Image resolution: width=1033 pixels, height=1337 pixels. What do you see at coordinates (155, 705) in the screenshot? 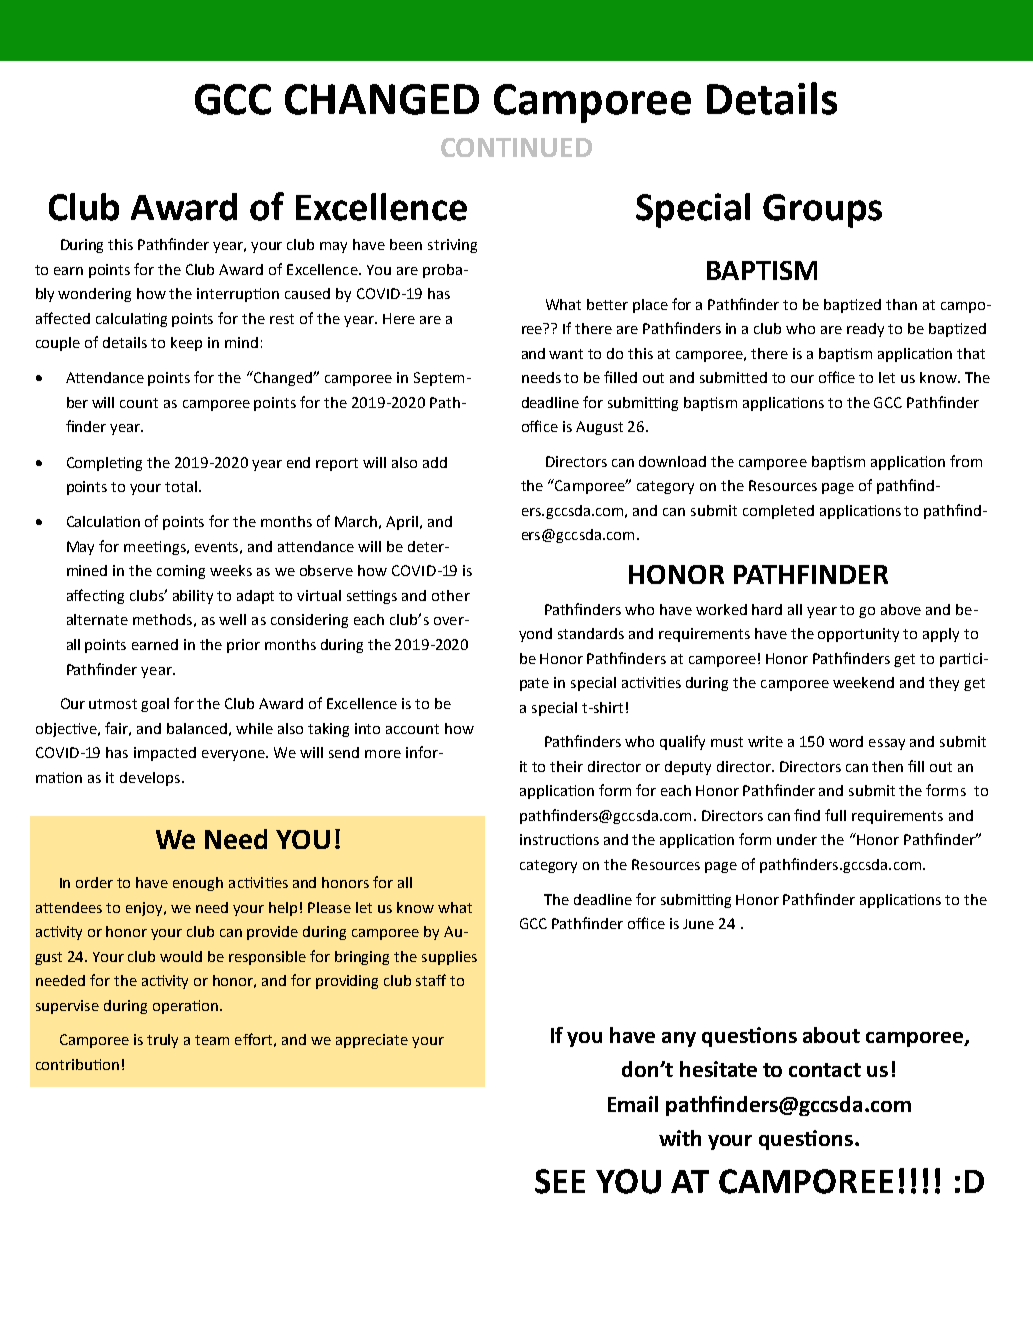
I see `goal` at bounding box center [155, 705].
